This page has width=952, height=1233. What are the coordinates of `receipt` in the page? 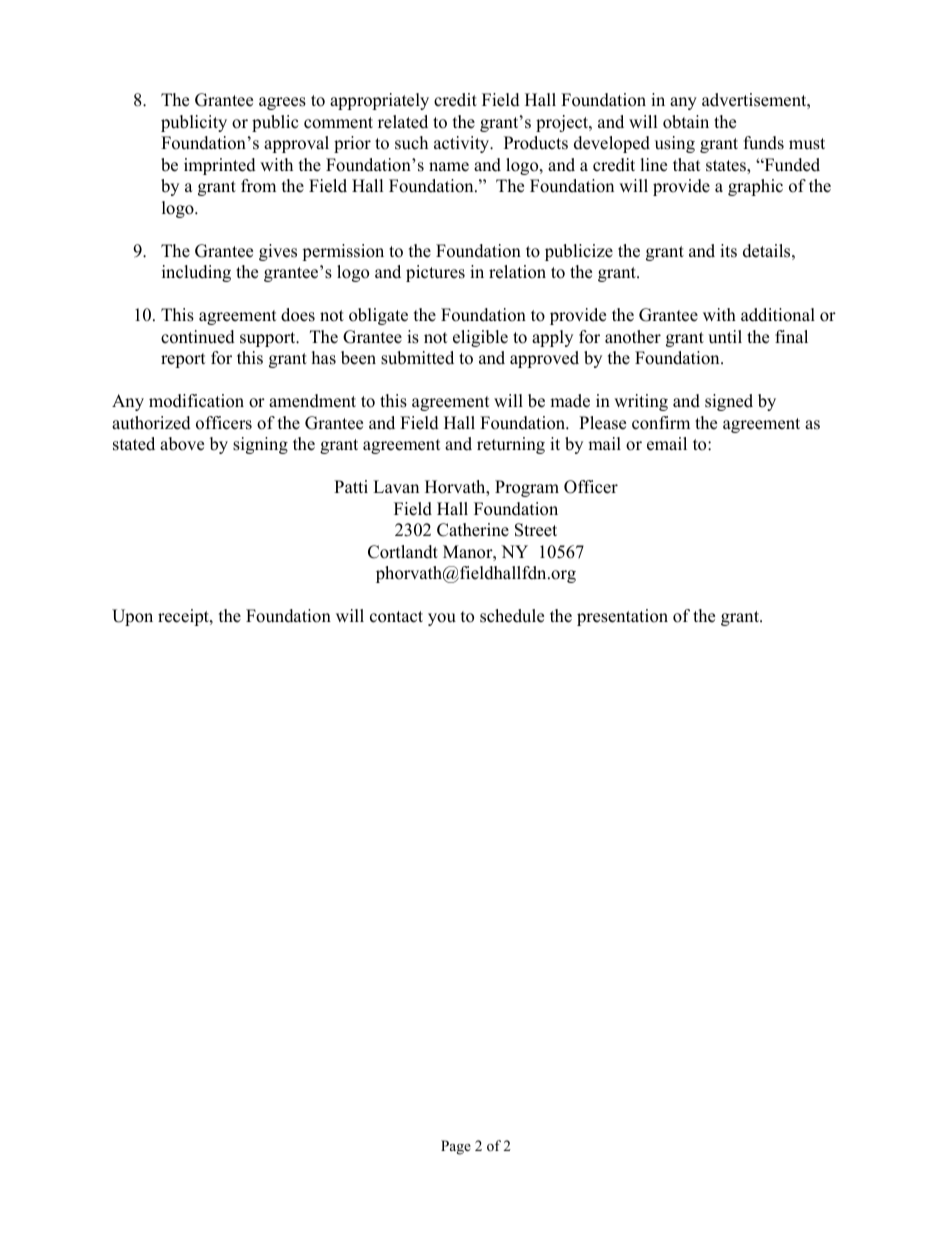 It's located at (184, 617).
